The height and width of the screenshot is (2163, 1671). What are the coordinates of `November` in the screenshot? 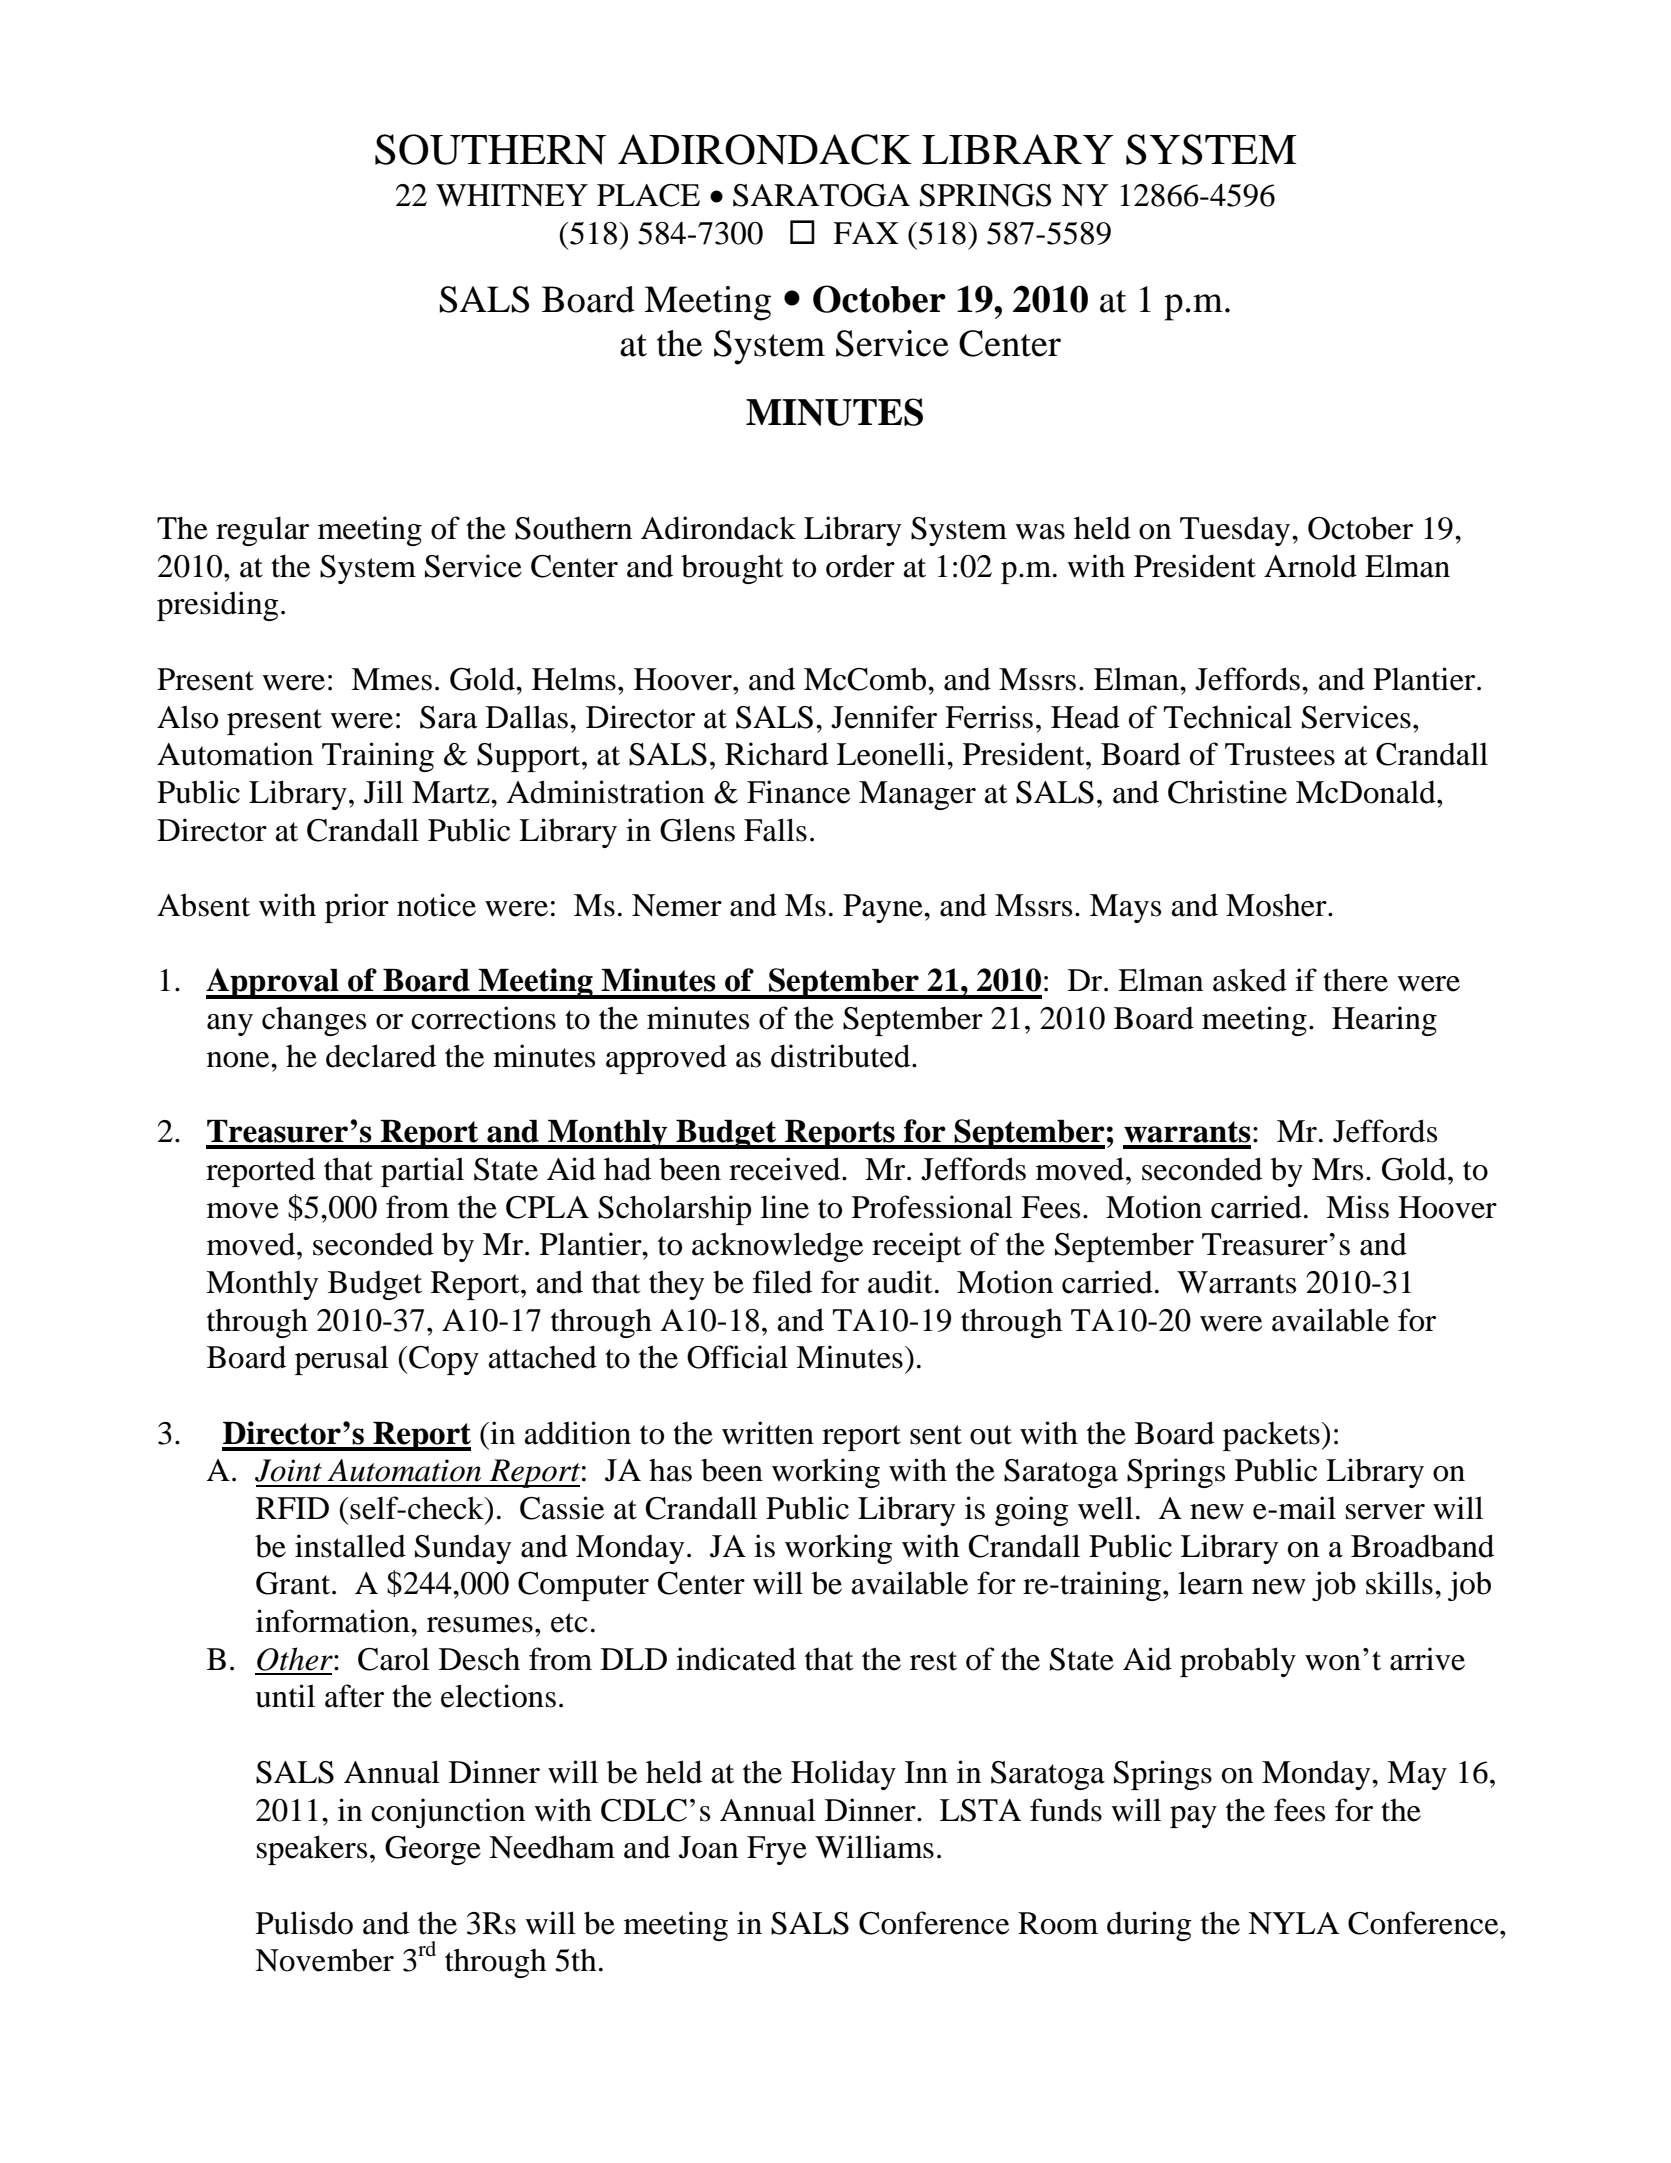 It's located at (324, 1960).
